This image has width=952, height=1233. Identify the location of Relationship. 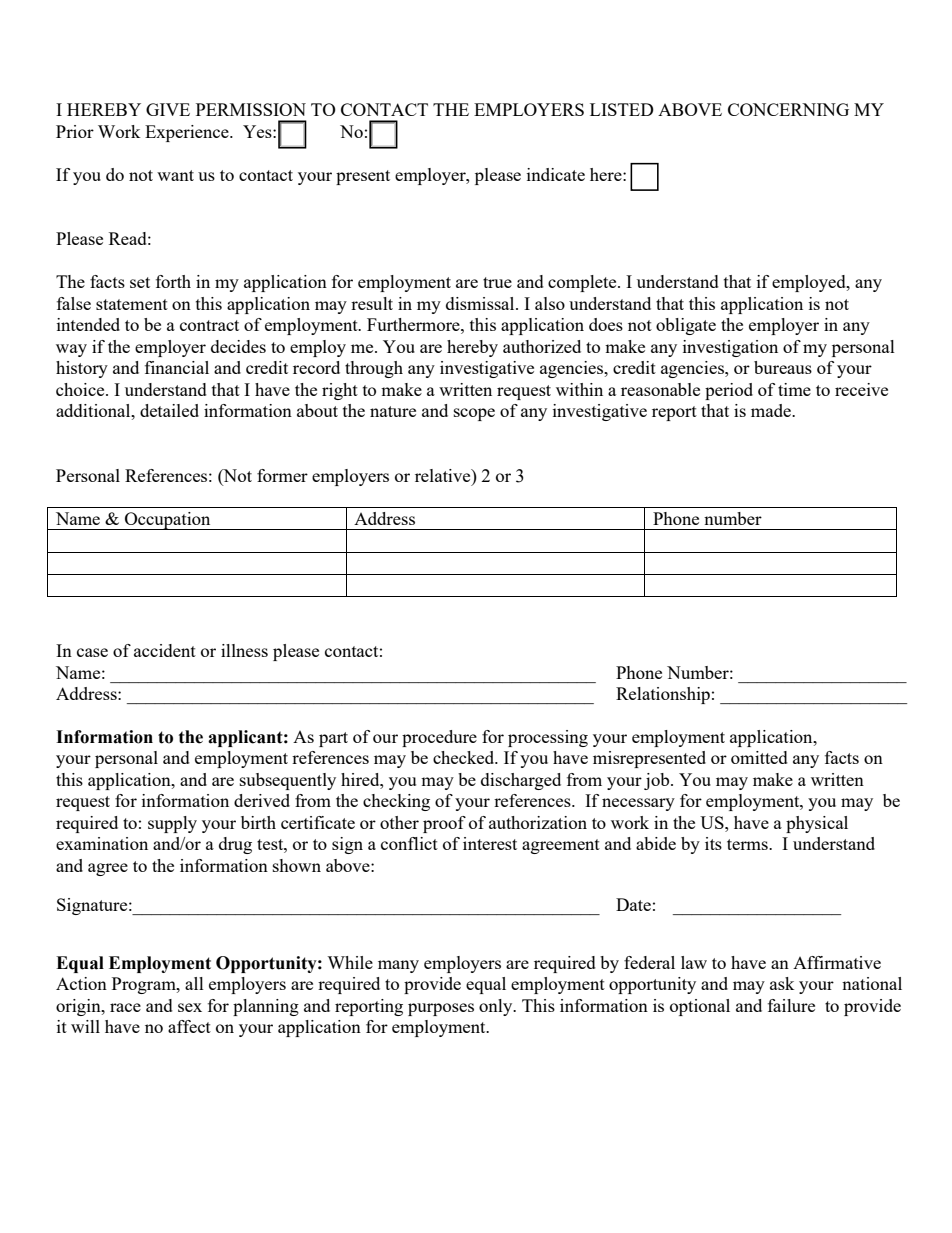
(663, 695).
